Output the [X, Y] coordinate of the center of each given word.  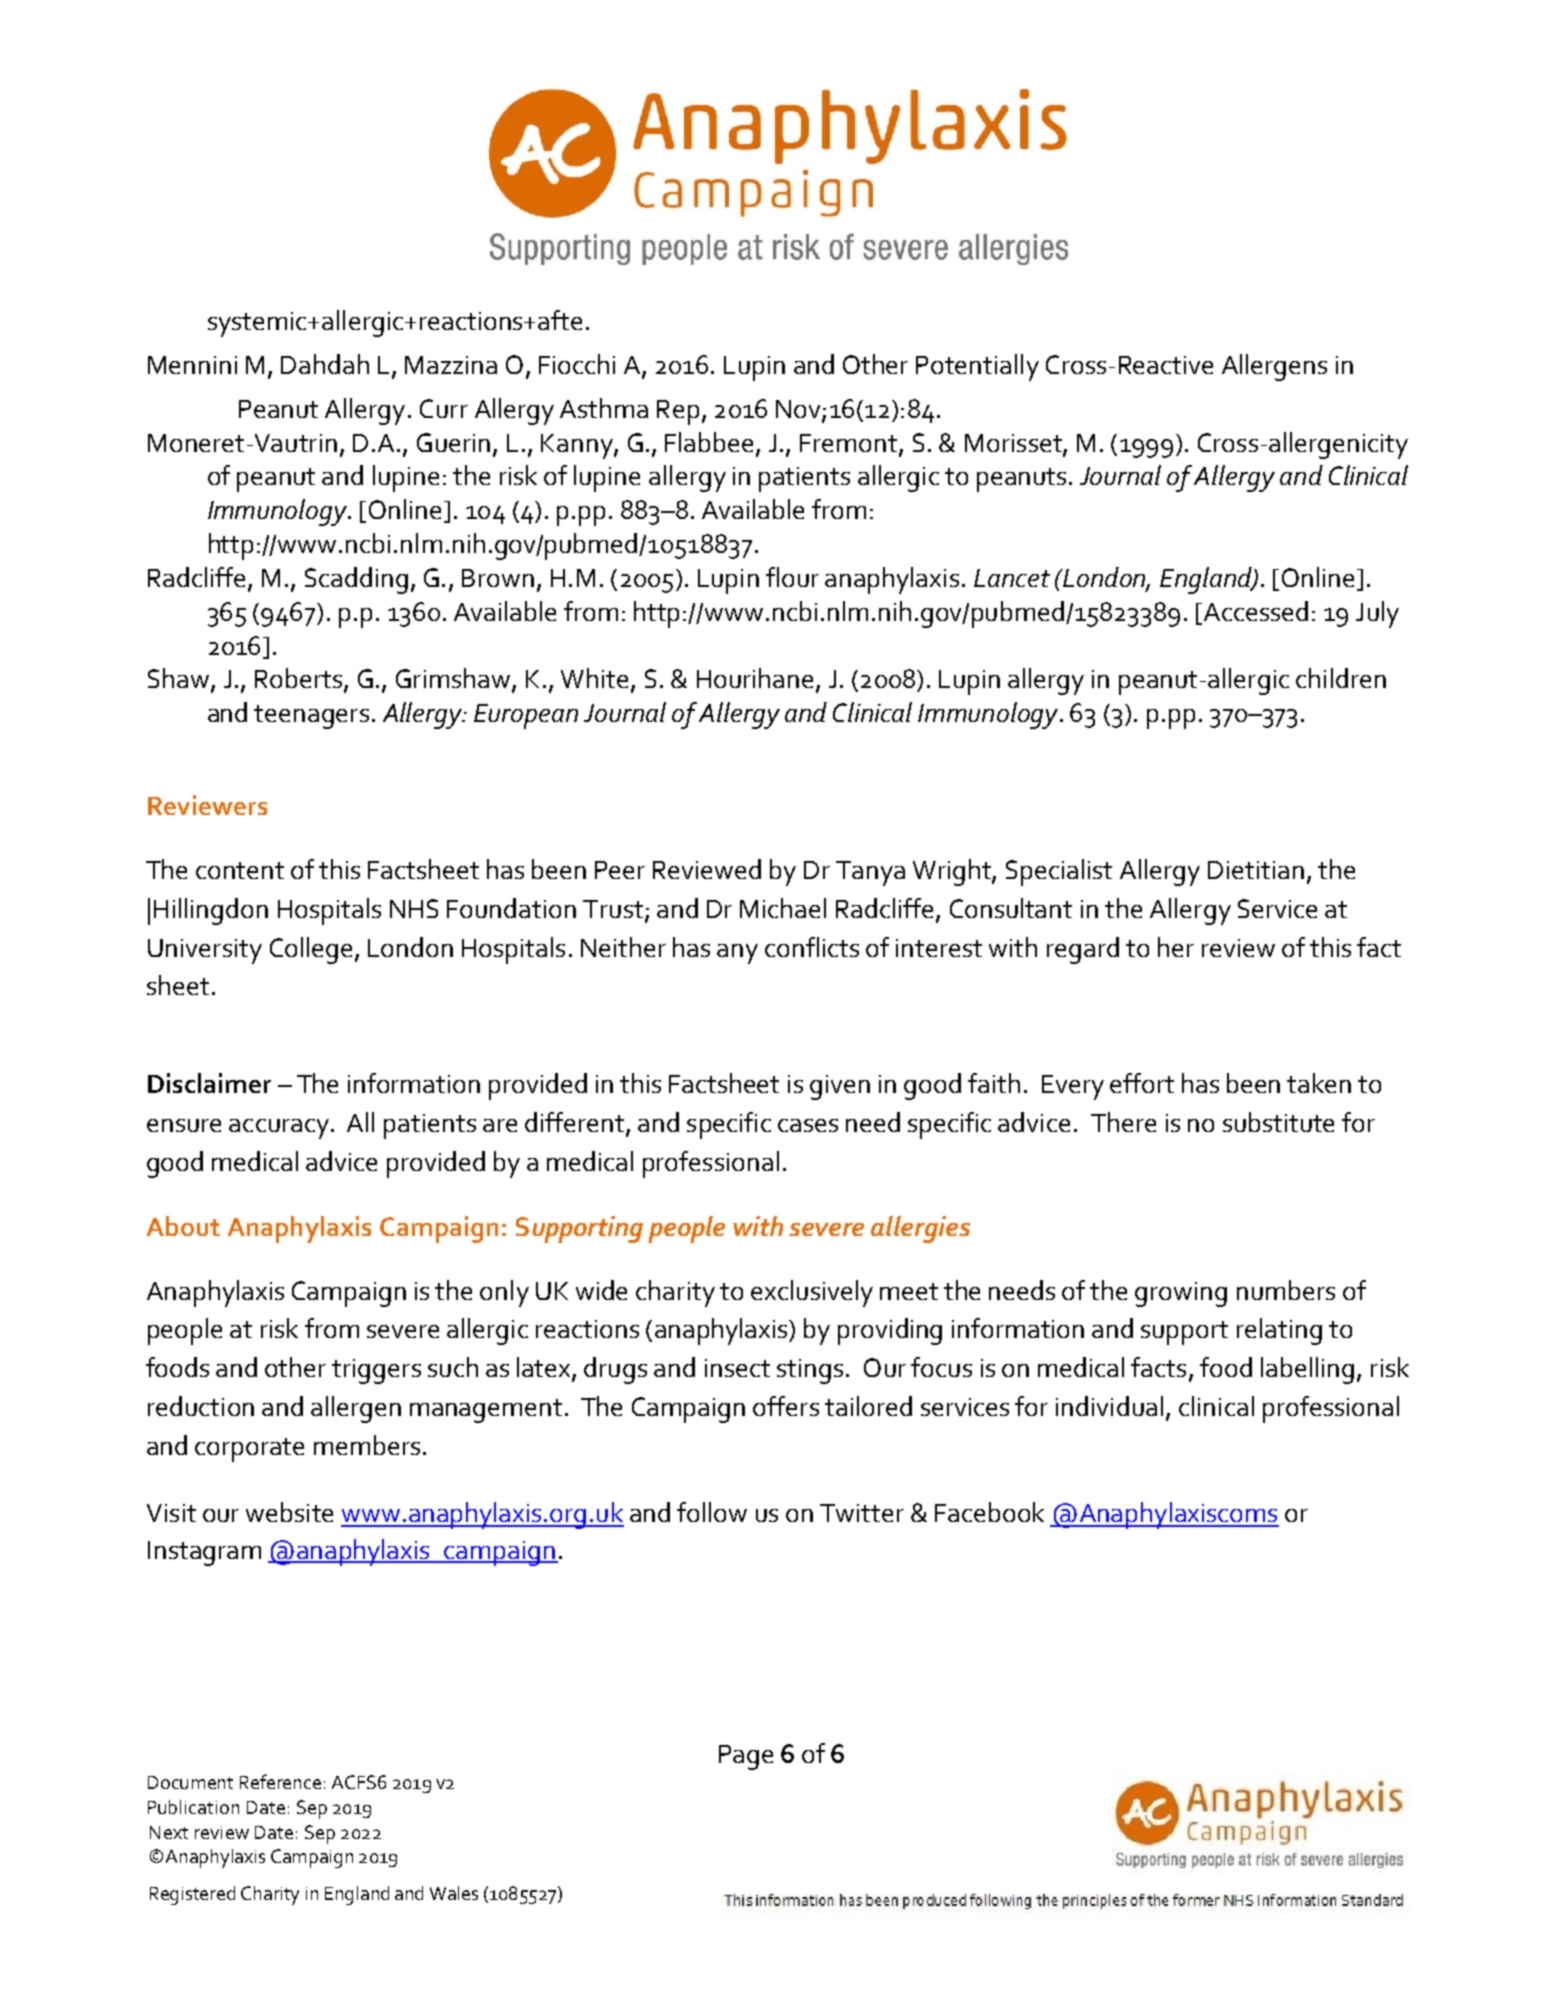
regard [1083, 950]
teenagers [311, 717]
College [311, 950]
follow [712, 1512]
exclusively [812, 1293]
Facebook [989, 1512]
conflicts [812, 947]
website [289, 1512]
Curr [444, 408]
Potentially [977, 367]
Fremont [850, 444]
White [594, 678]
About [183, 1226]
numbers [1286, 1290]
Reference [280, 1781]
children [1341, 678]
